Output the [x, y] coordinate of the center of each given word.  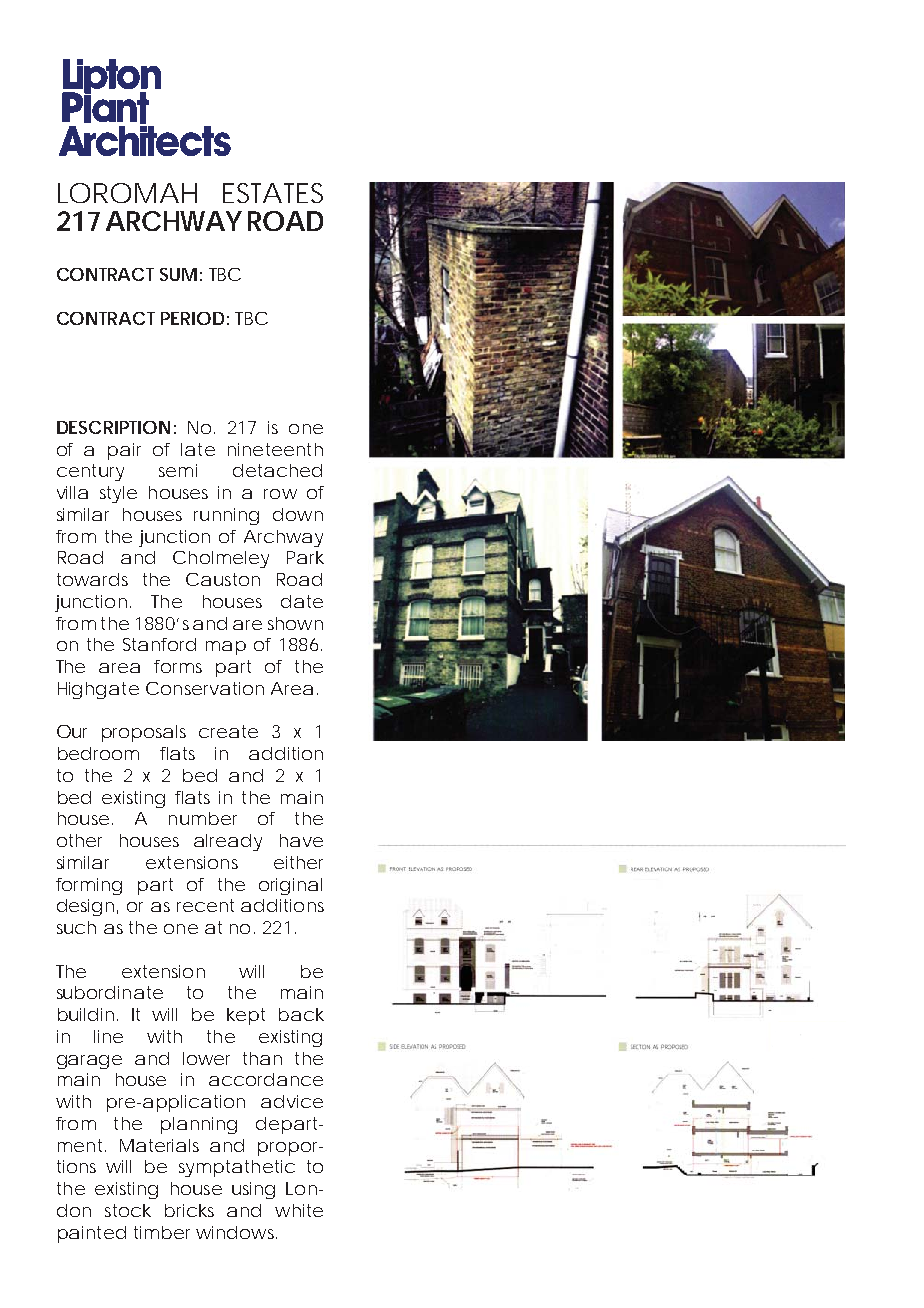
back [301, 1014]
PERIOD [192, 318]
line [108, 1036]
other [79, 840]
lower [206, 1058]
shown [295, 623]
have [301, 840]
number [203, 818]
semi [178, 470]
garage [89, 1062]
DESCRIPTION [113, 427]
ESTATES [273, 193]
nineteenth [275, 449]
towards [92, 579]
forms [178, 666]
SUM [178, 274]
